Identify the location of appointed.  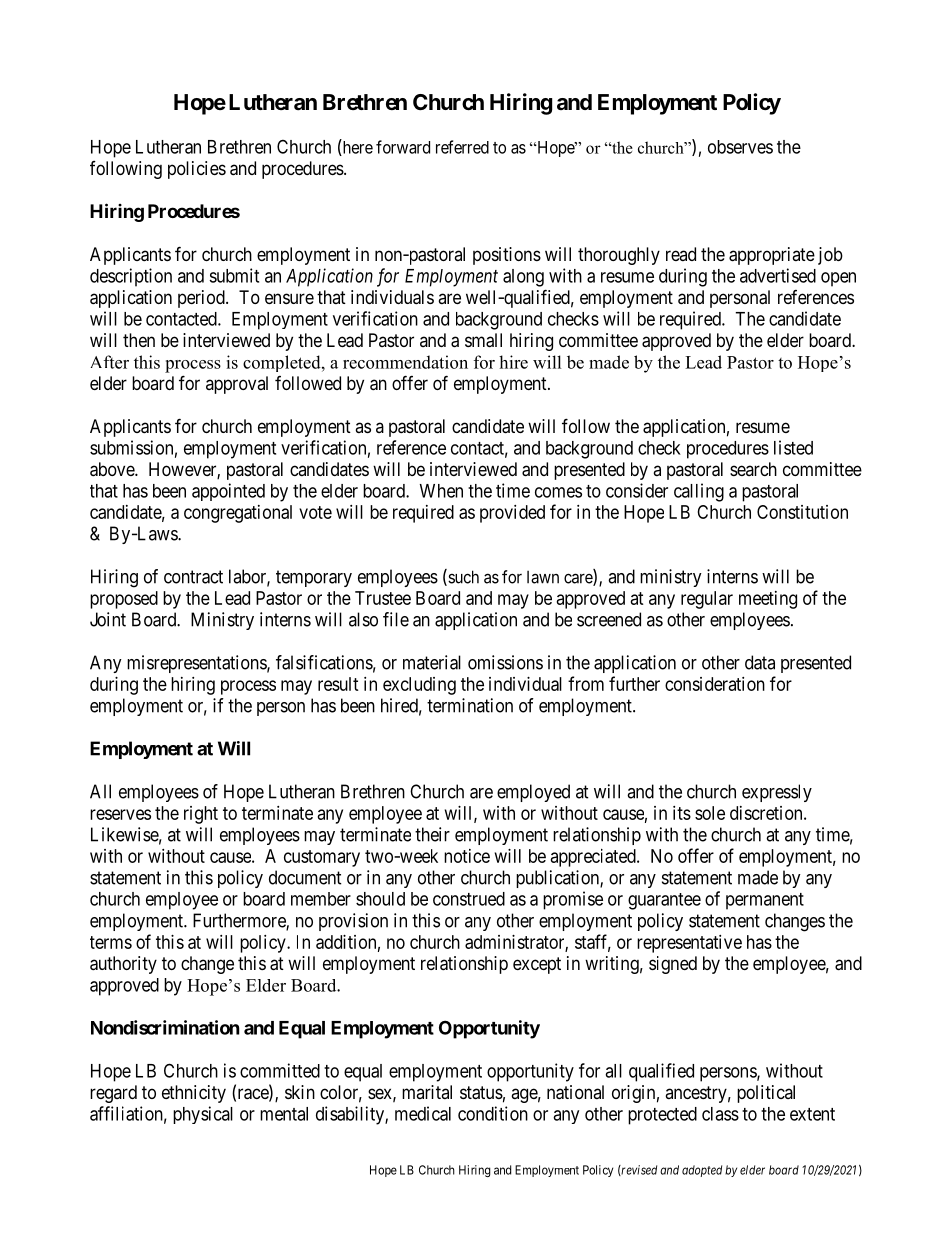
(228, 492).
